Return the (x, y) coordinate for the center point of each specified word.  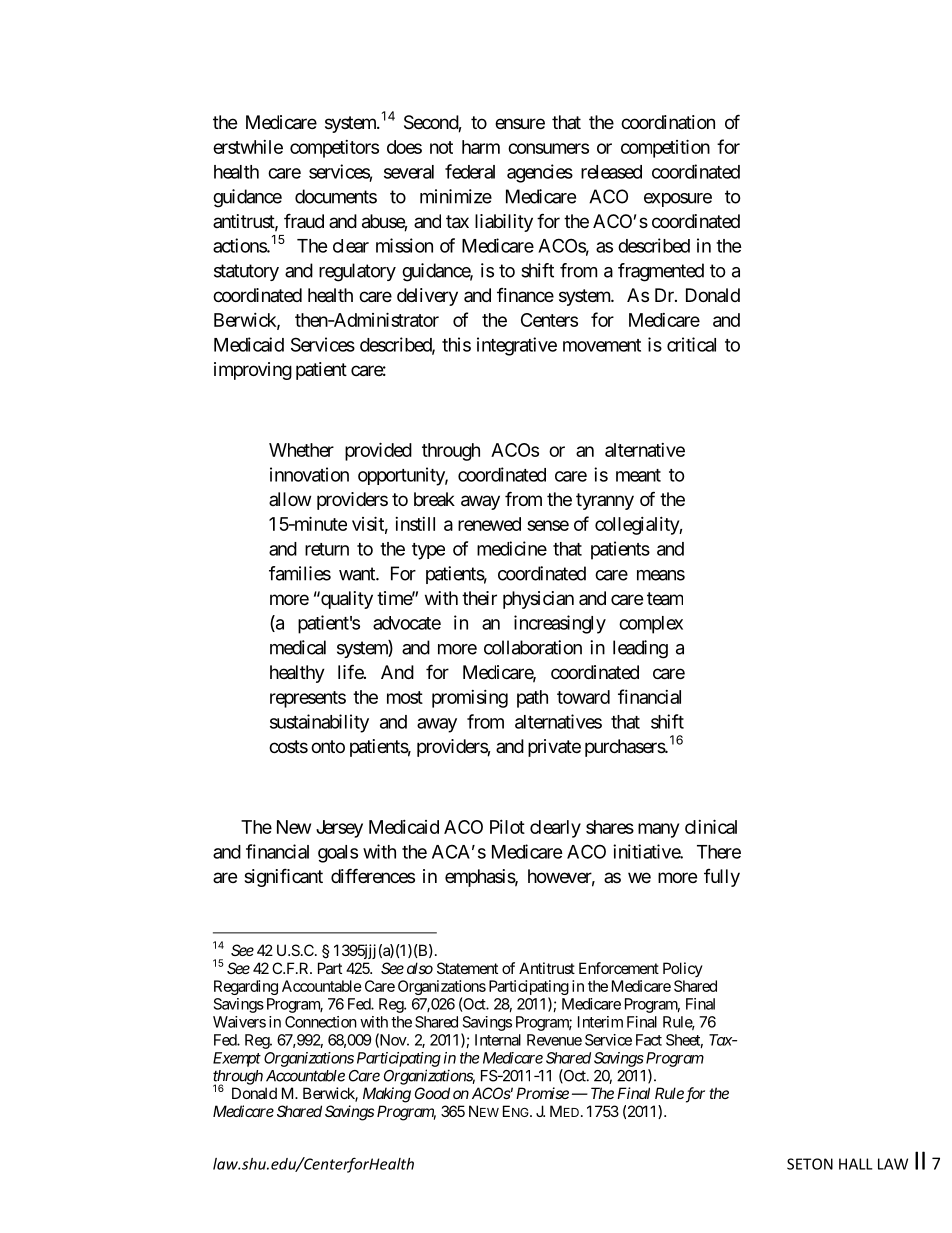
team (665, 599)
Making (387, 1095)
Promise (542, 1093)
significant (283, 877)
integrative (517, 346)
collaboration (533, 647)
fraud (304, 220)
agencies (540, 173)
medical (298, 647)
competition (665, 148)
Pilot (507, 827)
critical (691, 344)
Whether (301, 450)
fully (722, 878)
